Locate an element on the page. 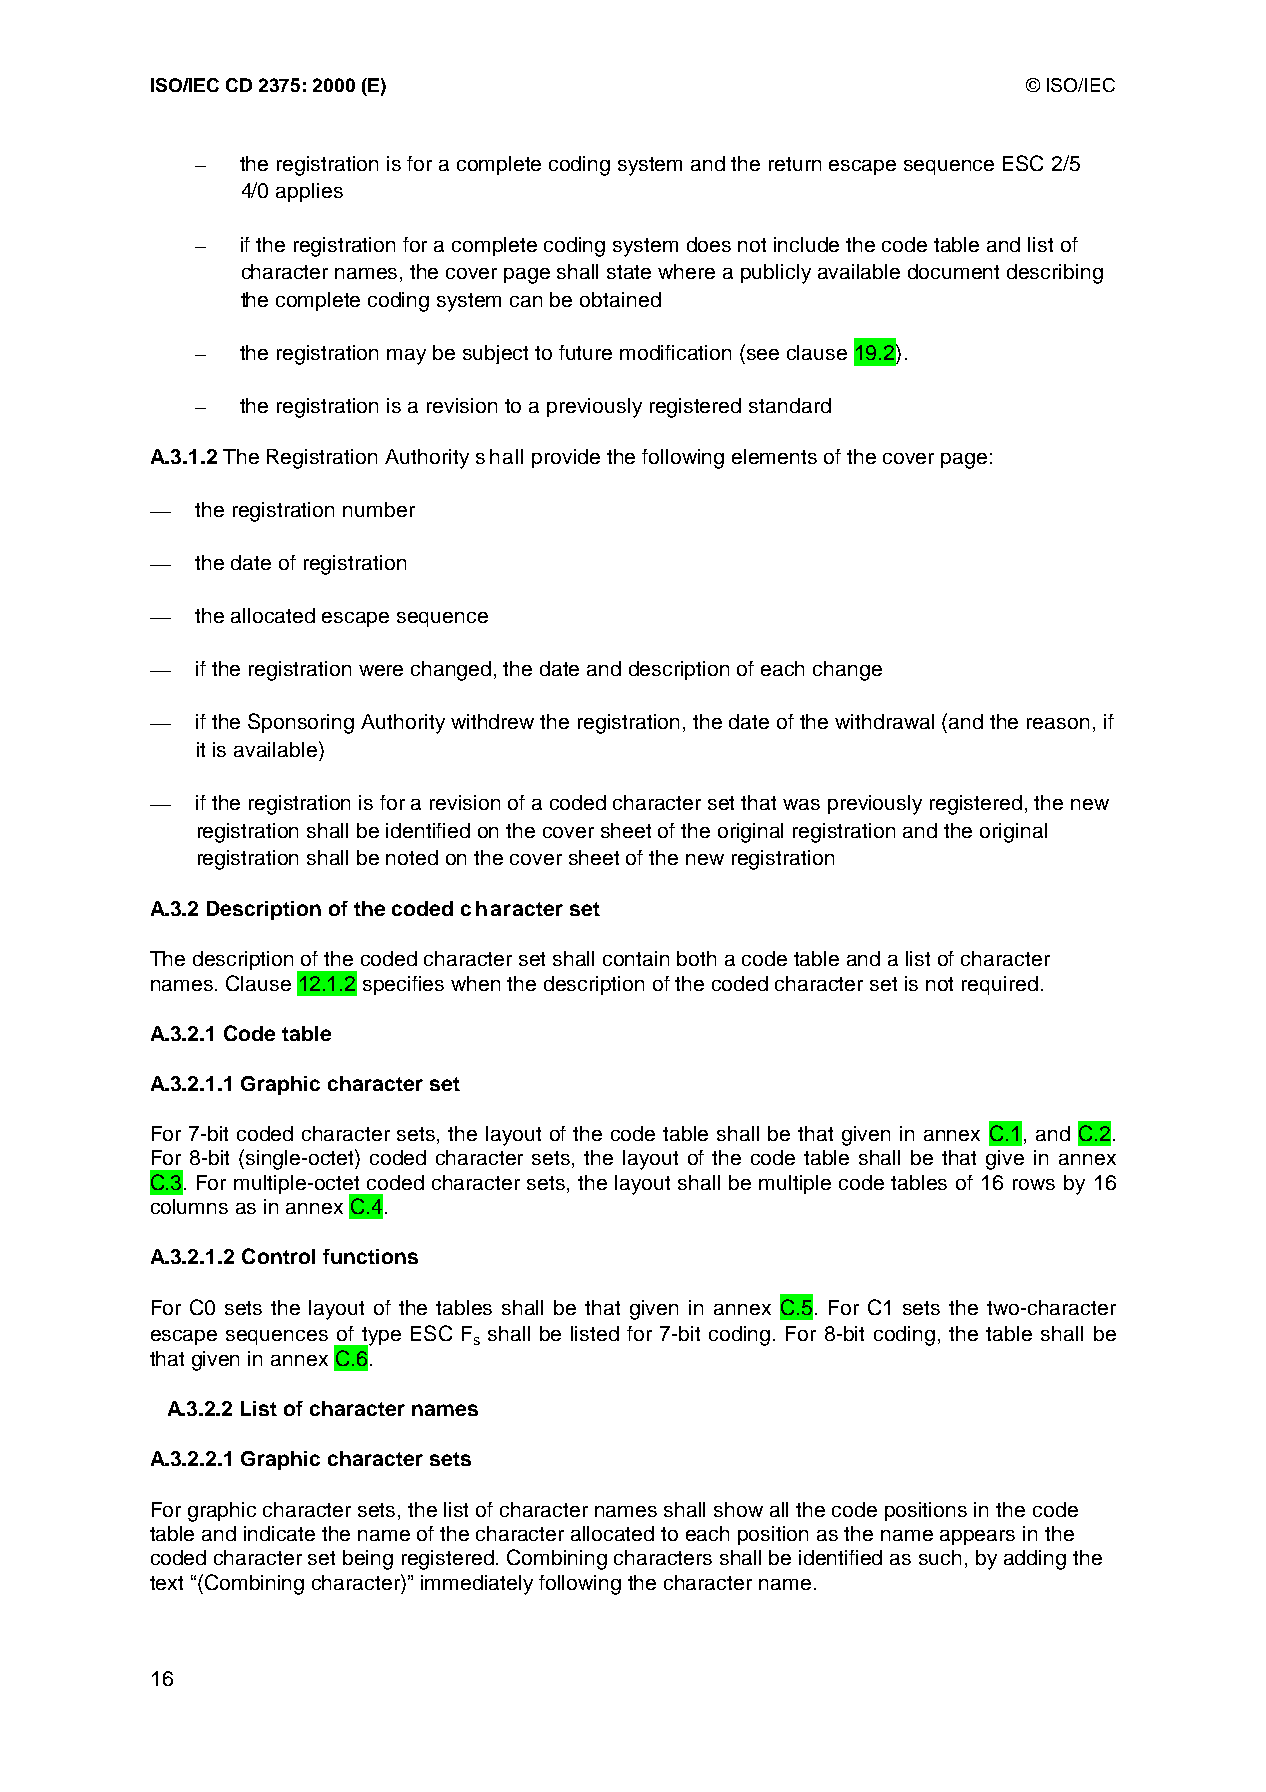 The width and height of the image is (1266, 1792). such is located at coordinates (940, 1557).
